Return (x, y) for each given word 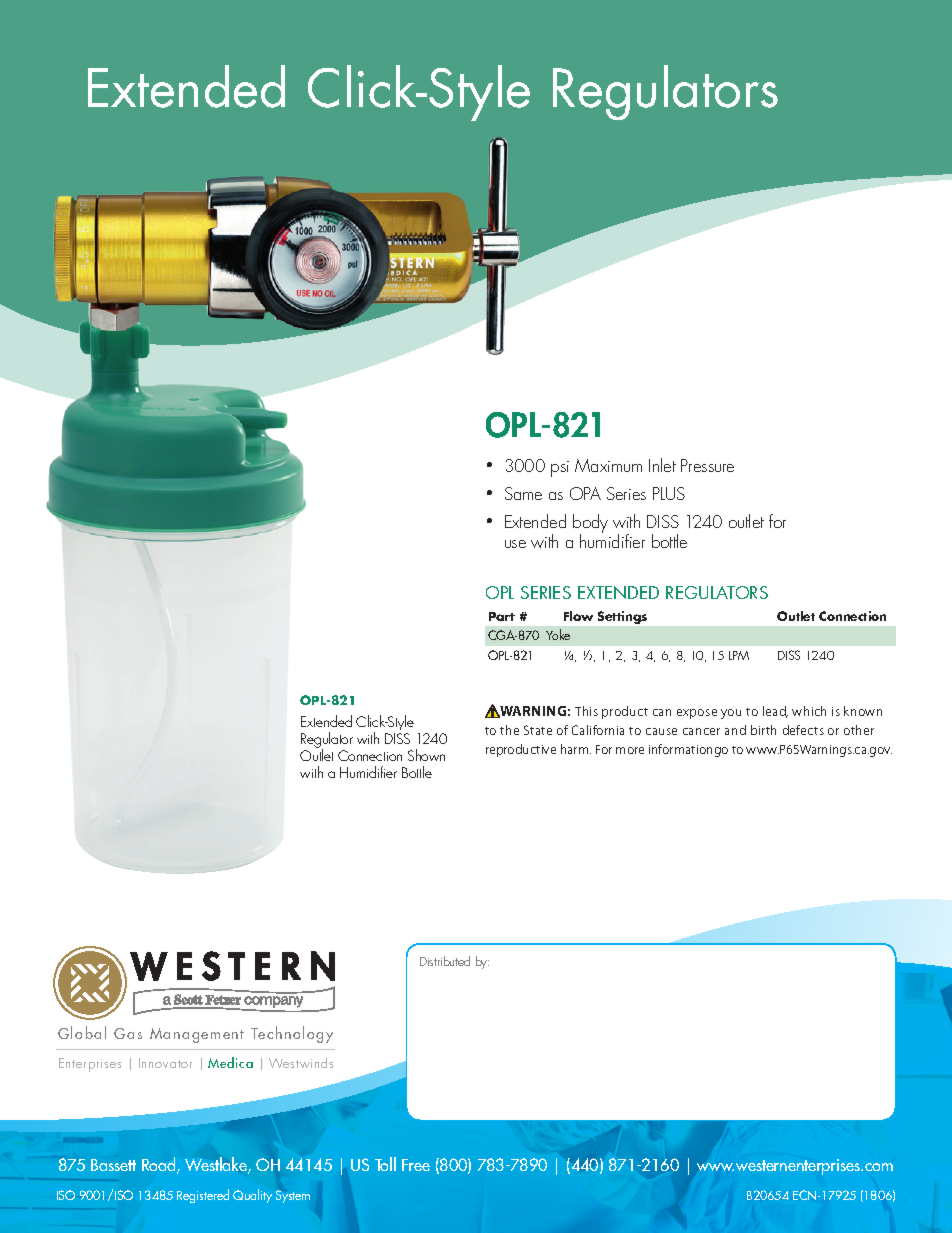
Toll (385, 1164)
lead (775, 712)
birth (763, 730)
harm (576, 749)
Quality (252, 1196)
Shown (426, 755)
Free (416, 1165)
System (293, 1196)
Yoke (558, 634)
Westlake (217, 1165)
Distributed (445, 961)
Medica (230, 1062)
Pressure (707, 465)
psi (560, 469)
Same (523, 493)
